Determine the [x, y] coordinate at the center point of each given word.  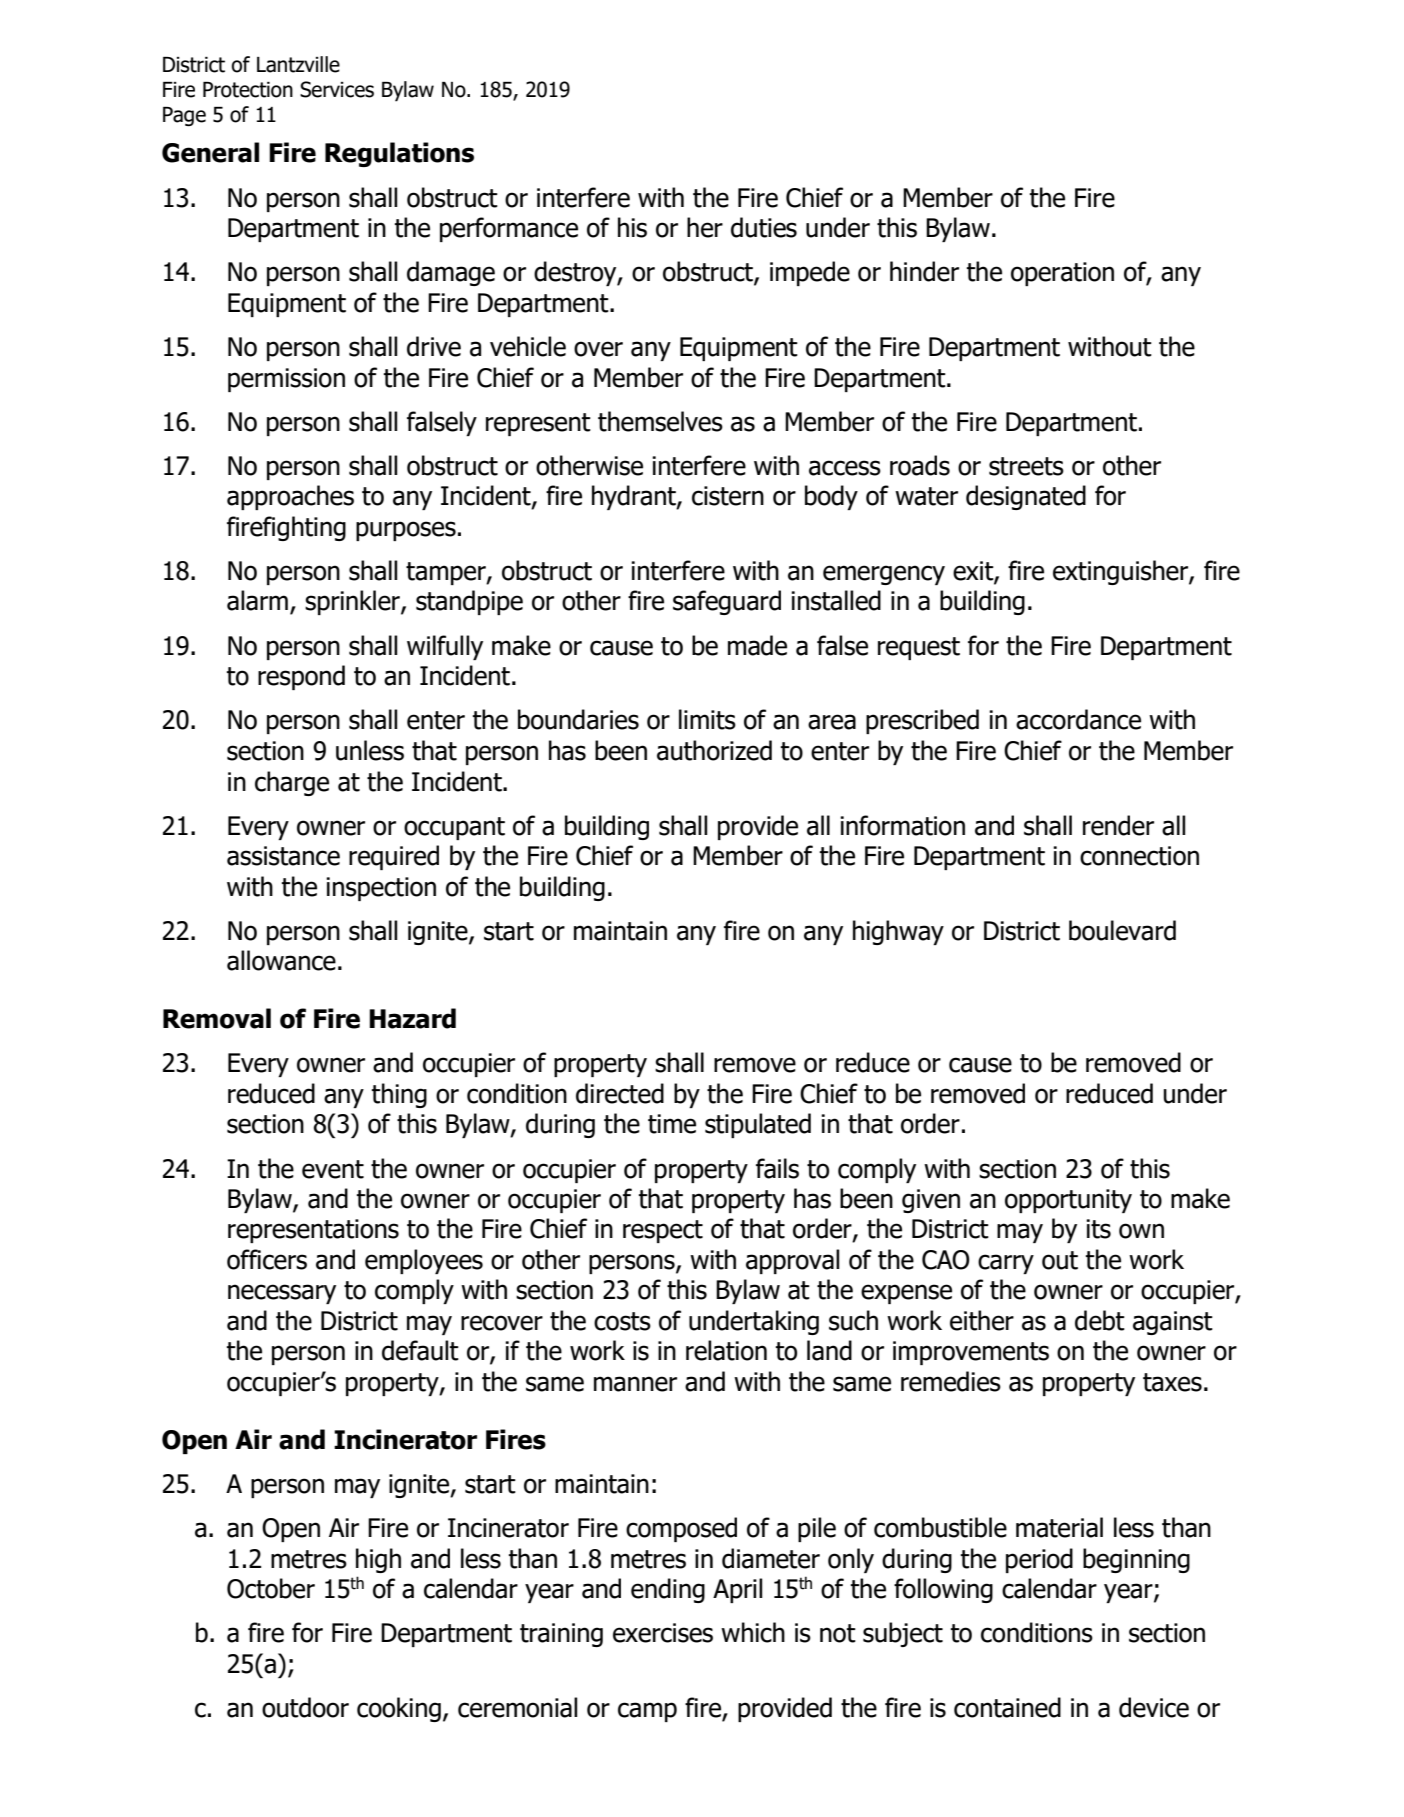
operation [1062, 274]
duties [764, 227]
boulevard [1122, 930]
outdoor [305, 1707]
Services [337, 89]
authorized [714, 750]
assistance [283, 856]
